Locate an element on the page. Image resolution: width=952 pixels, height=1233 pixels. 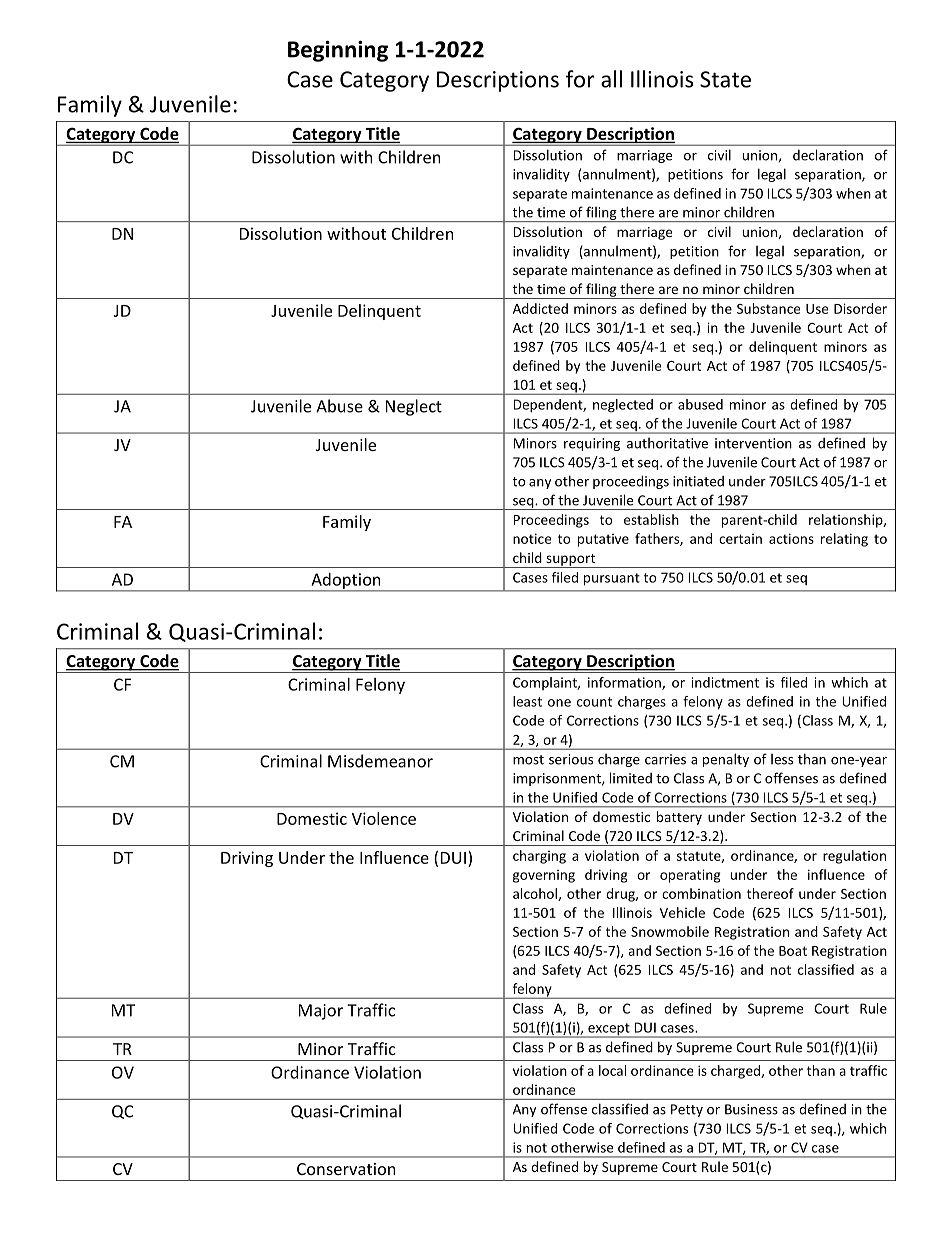
all is located at coordinates (611, 79).
